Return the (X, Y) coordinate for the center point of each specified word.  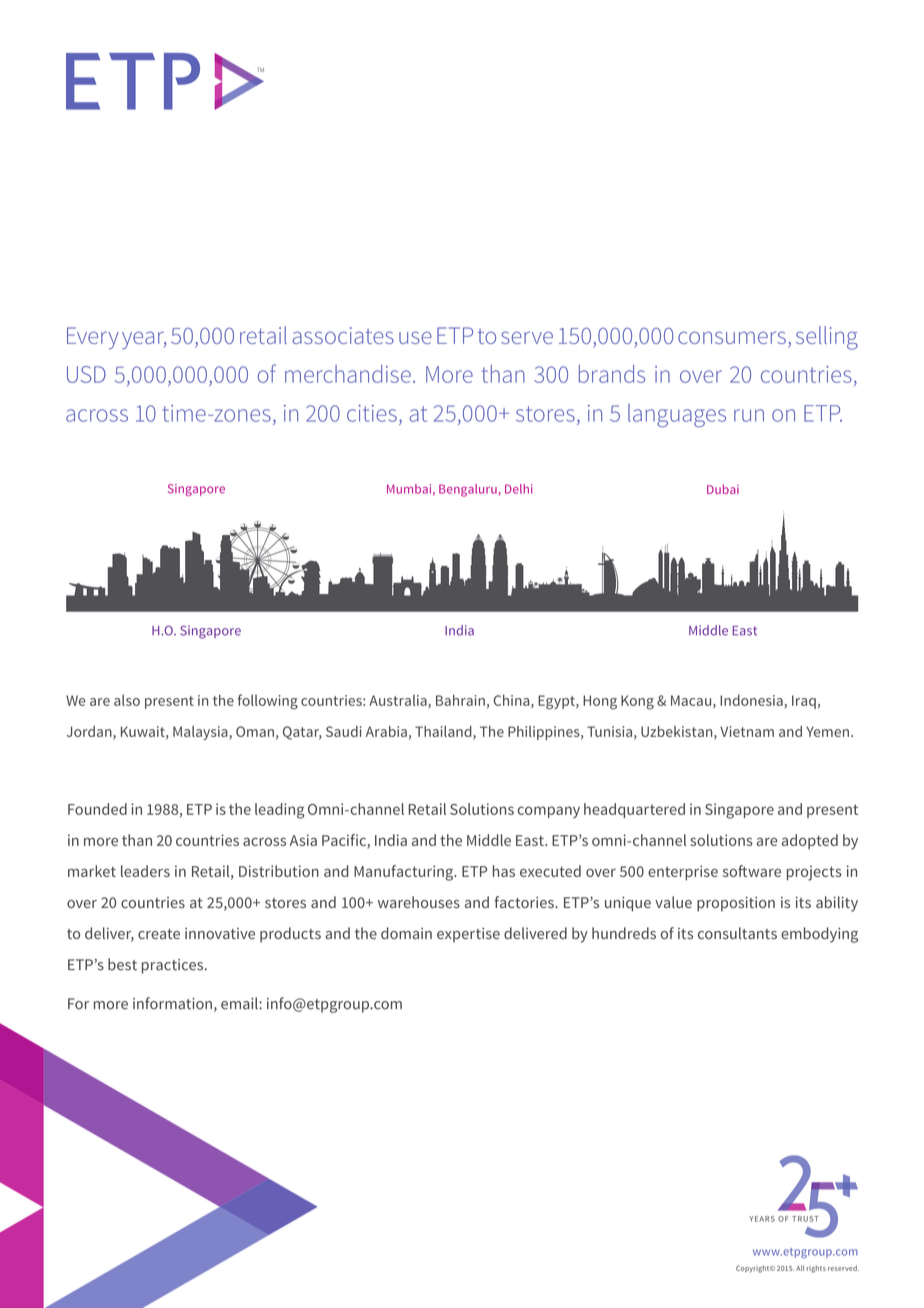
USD (86, 374)
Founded (97, 809)
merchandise (348, 374)
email (240, 1003)
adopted (810, 841)
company (548, 812)
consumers (732, 337)
